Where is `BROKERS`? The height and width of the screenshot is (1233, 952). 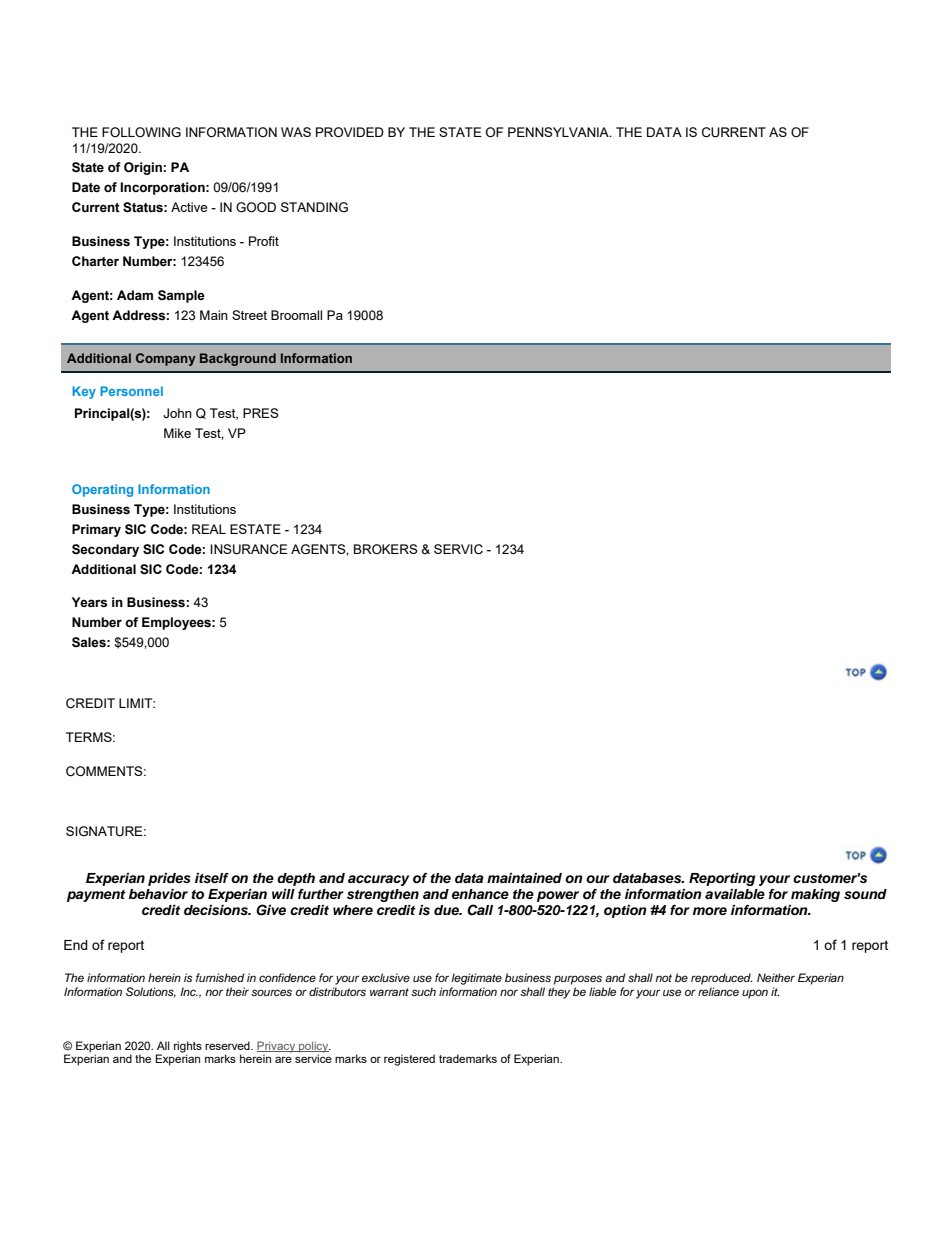 BROKERS is located at coordinates (386, 549).
